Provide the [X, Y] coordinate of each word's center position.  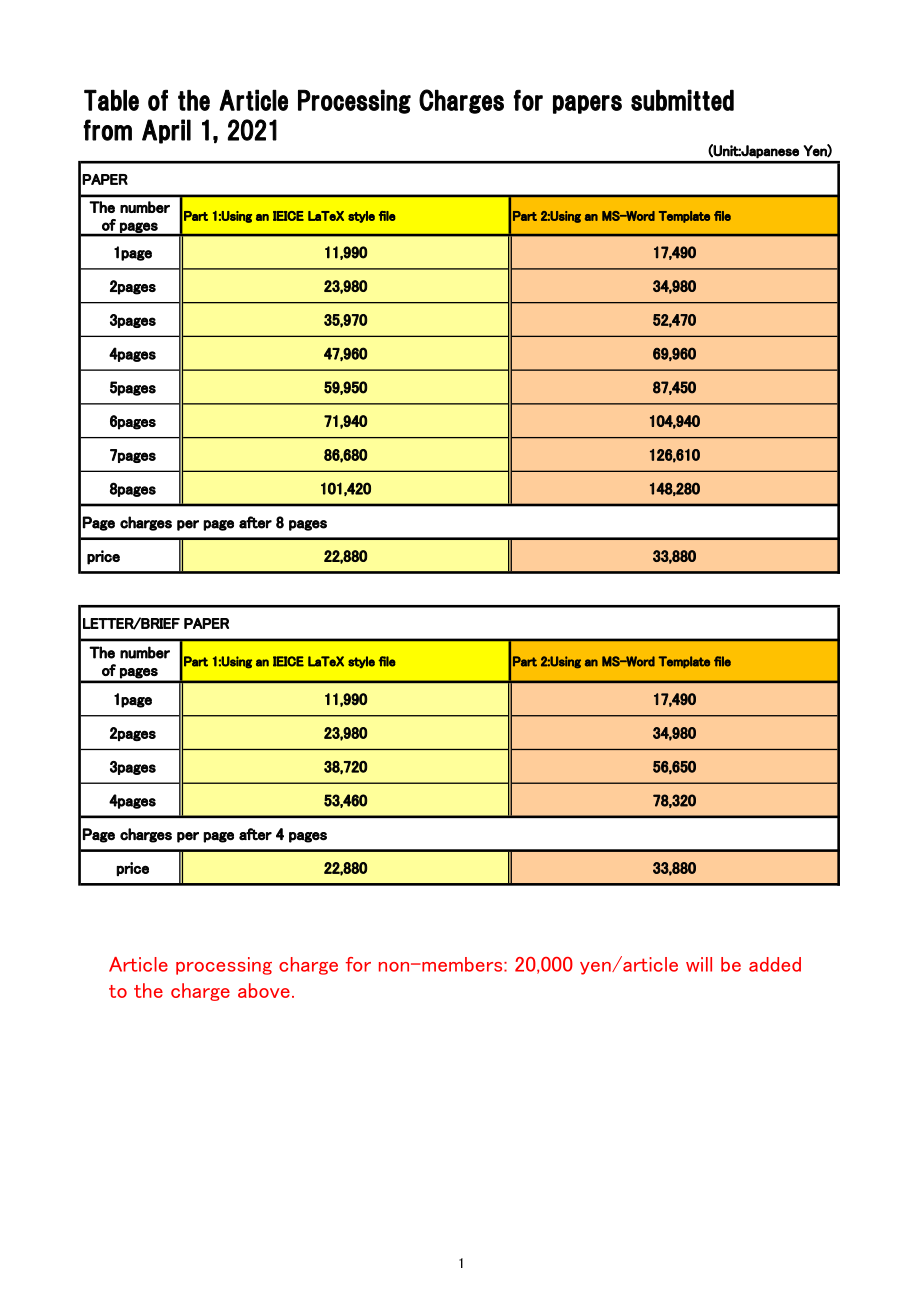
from [107, 130]
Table [111, 100]
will [699, 964]
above [264, 990]
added [775, 964]
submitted [682, 100]
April [166, 131]
